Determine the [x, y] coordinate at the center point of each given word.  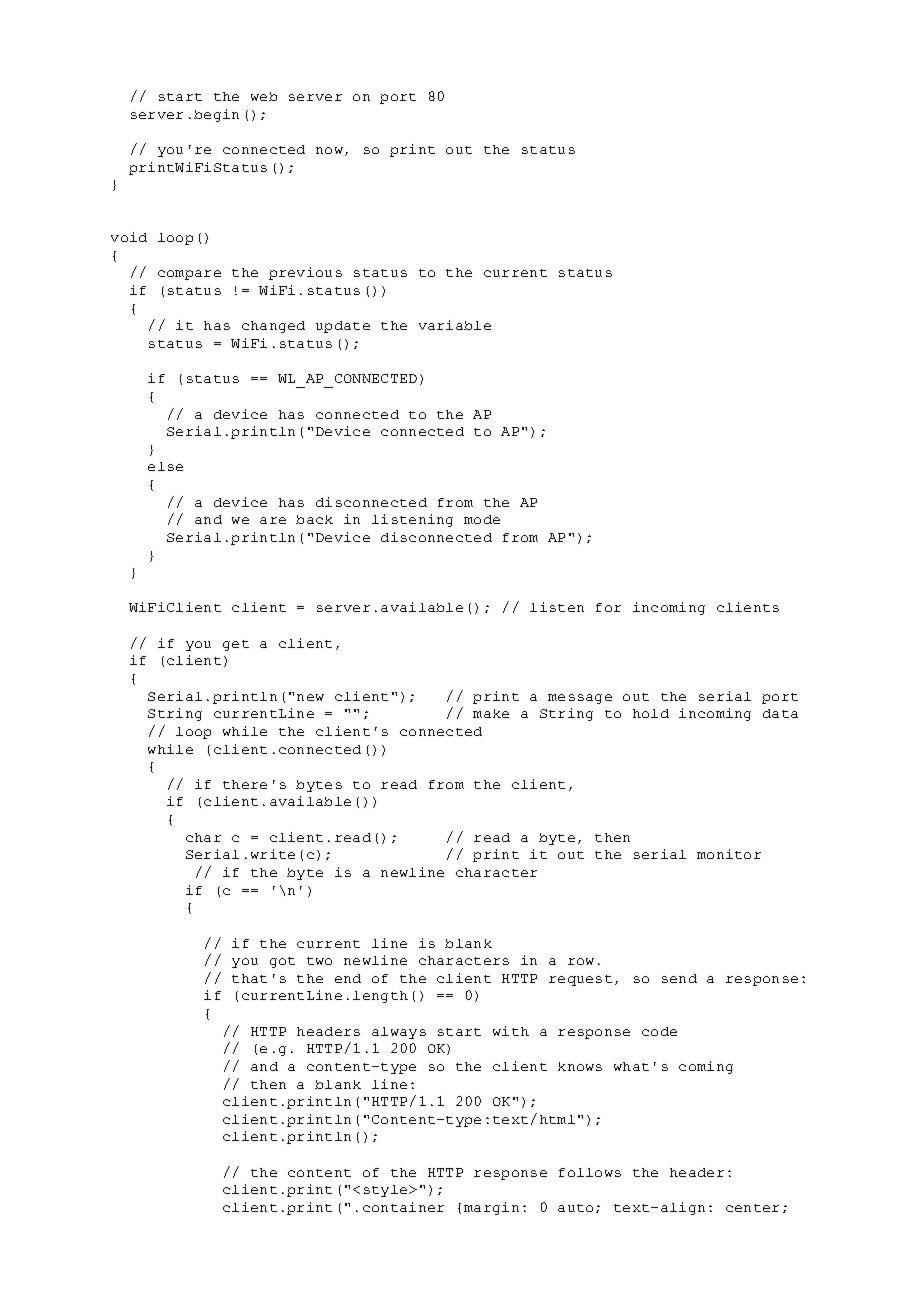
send [679, 978]
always [399, 1033]
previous [305, 273]
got [282, 962]
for [608, 607]
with [511, 1031]
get [236, 645]
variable [455, 325]
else [165, 466]
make [491, 713]
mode [482, 519]
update [343, 327]
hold [651, 713]
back [314, 519]
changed [273, 327]
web [264, 96]
